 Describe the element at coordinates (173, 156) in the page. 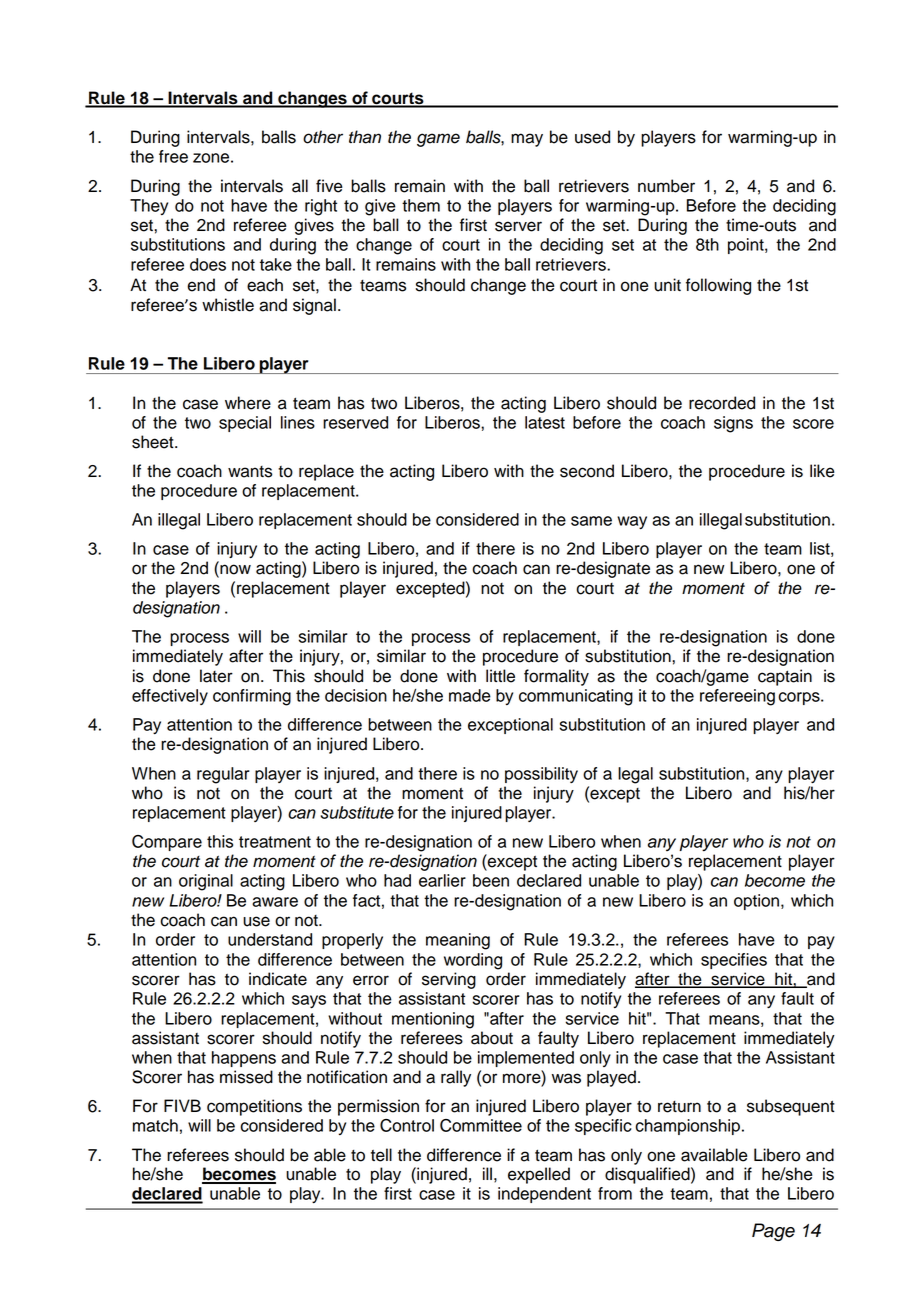

I see `free` at that location.
